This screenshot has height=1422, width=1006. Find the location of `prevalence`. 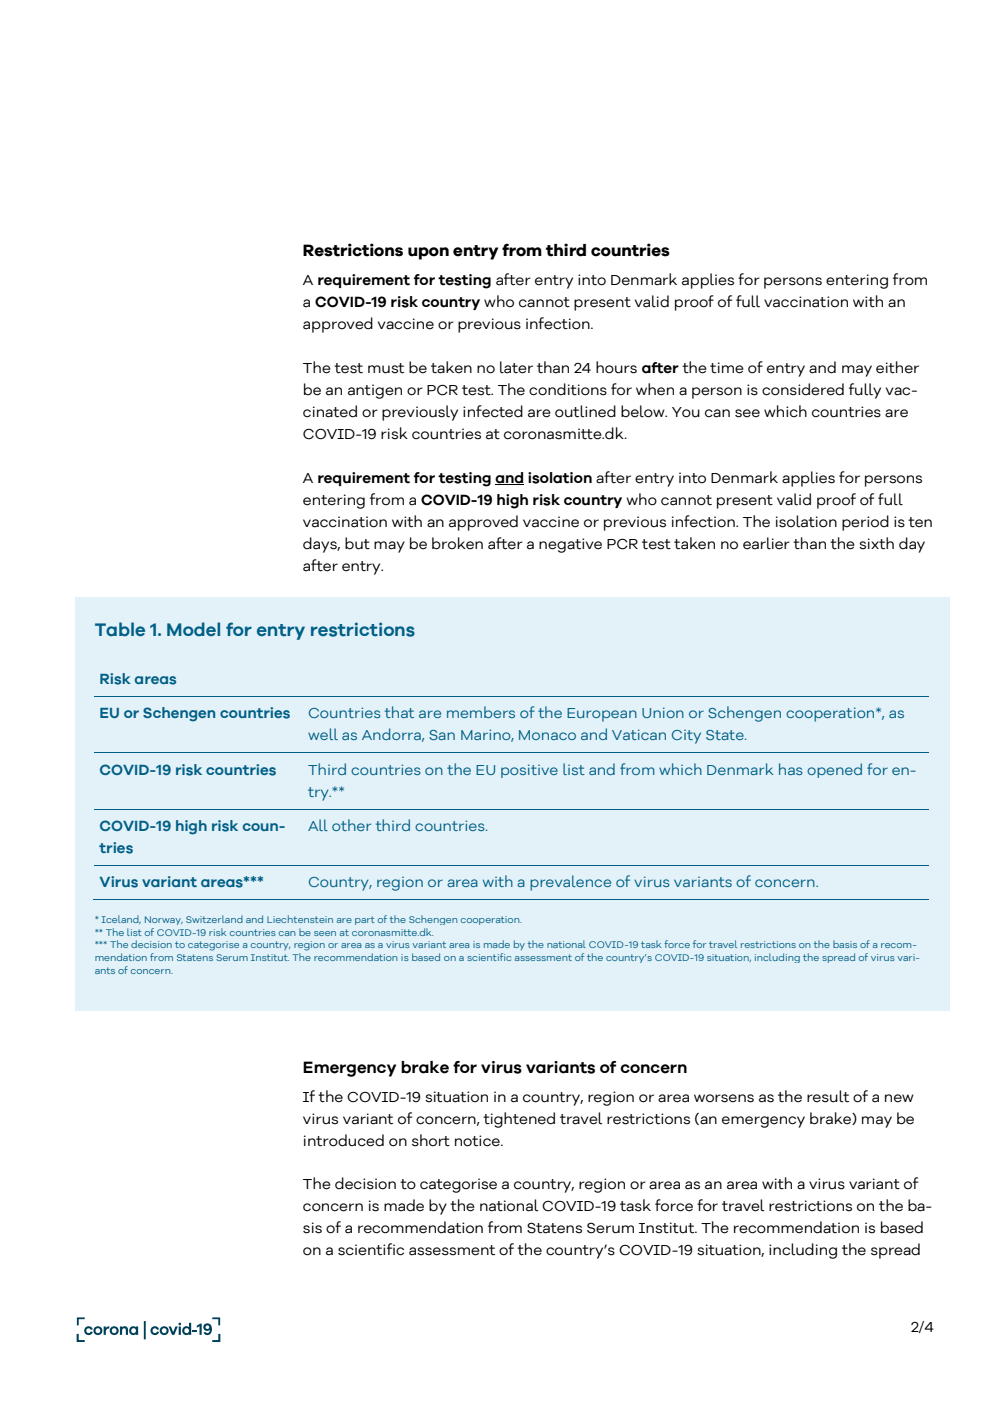

prevalence is located at coordinates (570, 883).
